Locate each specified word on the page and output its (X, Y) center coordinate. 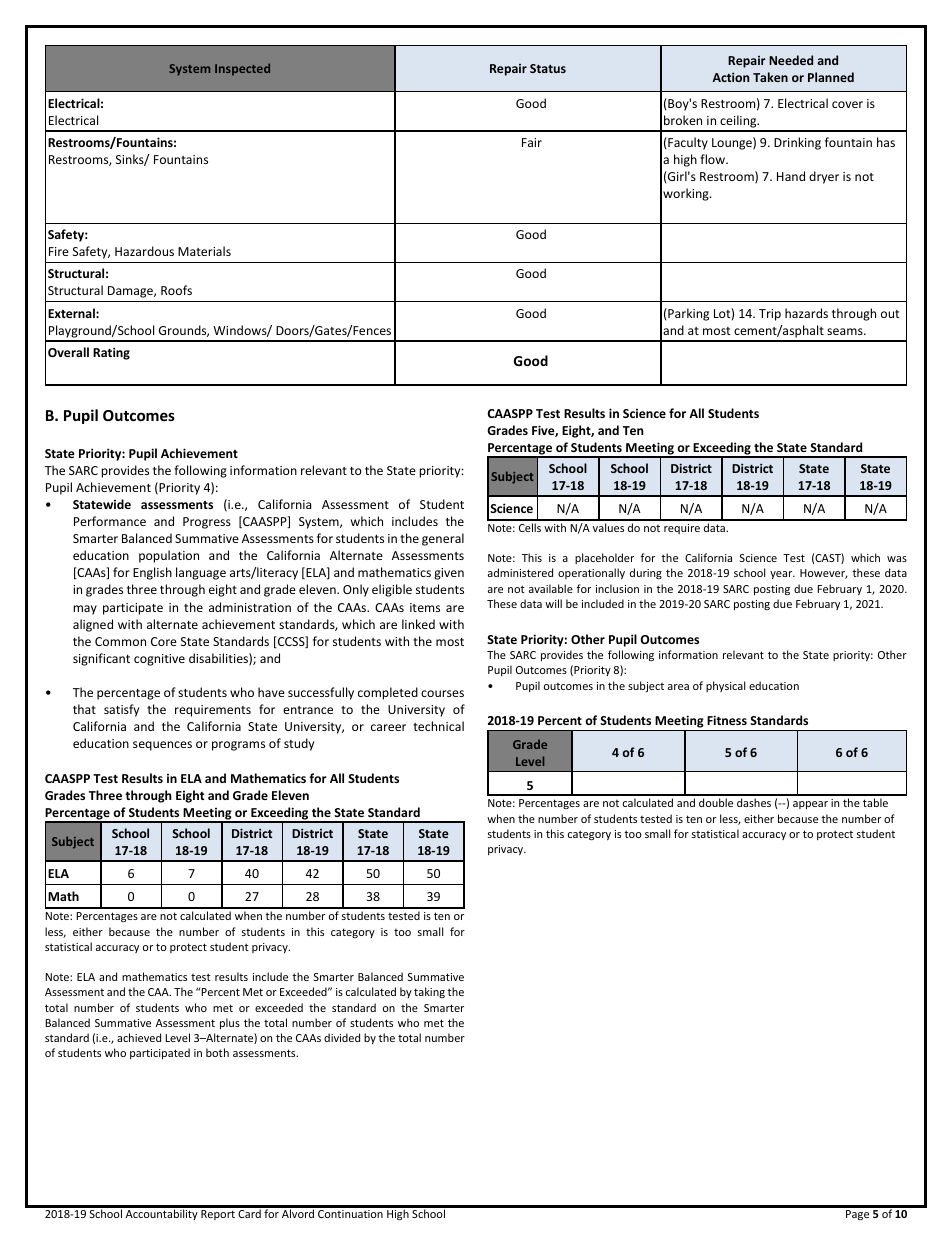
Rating (111, 353)
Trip (770, 315)
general (443, 539)
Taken (770, 77)
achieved (139, 1037)
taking (429, 992)
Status (548, 68)
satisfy (121, 710)
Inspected (242, 69)
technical (438, 726)
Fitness (727, 720)
